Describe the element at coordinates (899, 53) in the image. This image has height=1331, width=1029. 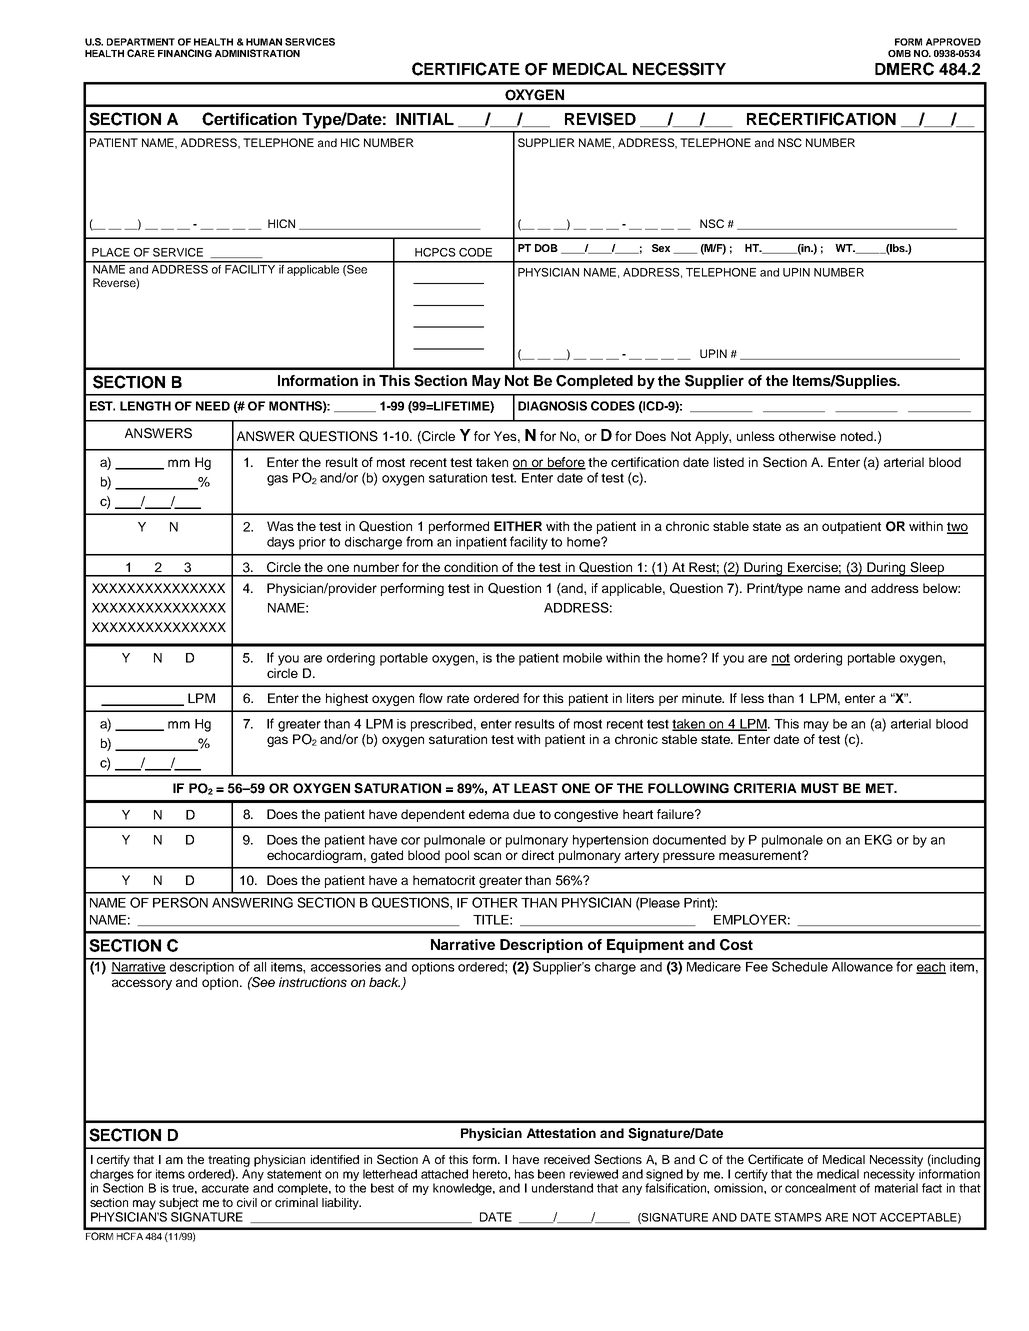
I see `OMB` at that location.
